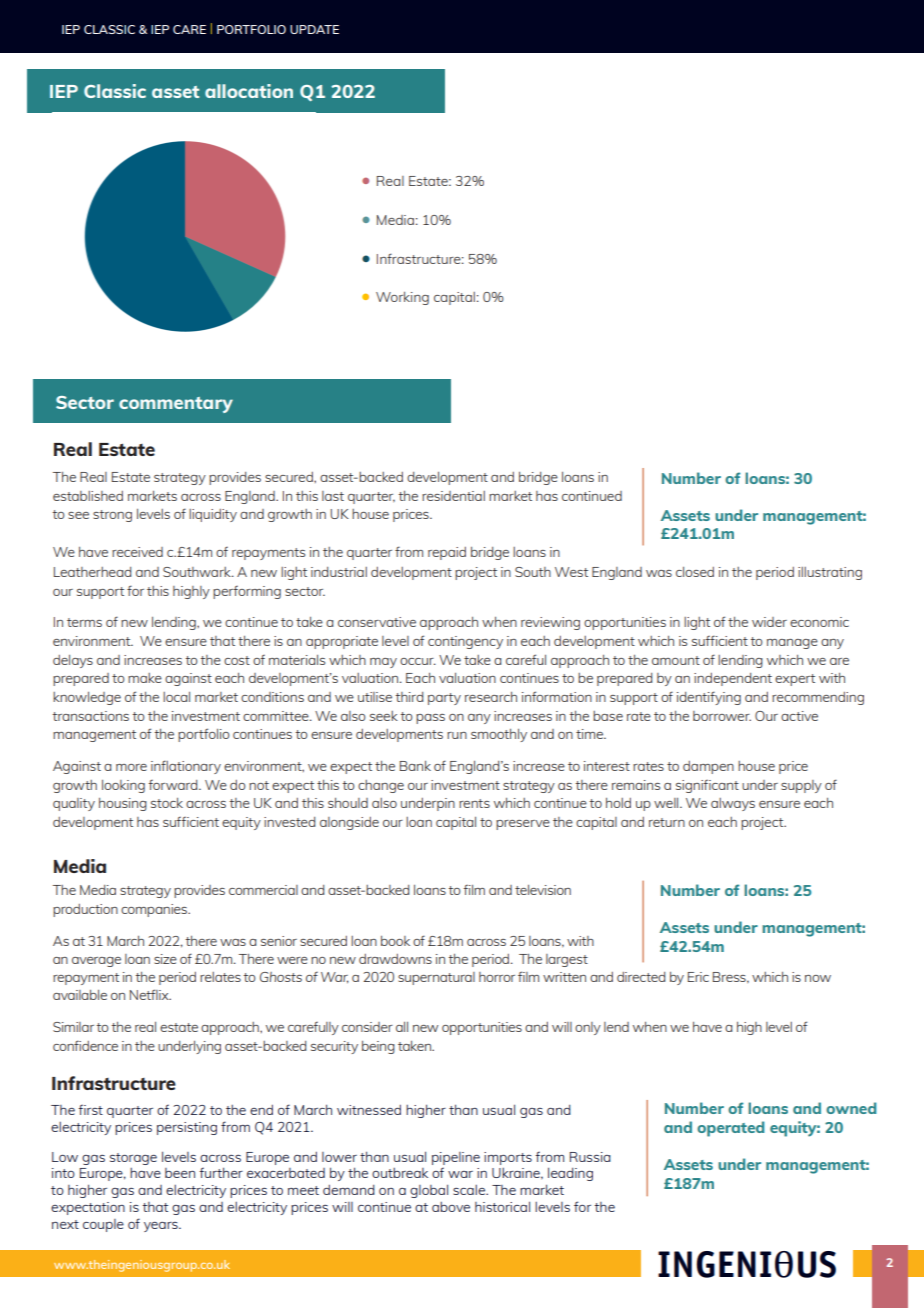 This document has width=924, height=1308. What do you see at coordinates (249, 91) in the document?
I see `allocation` at bounding box center [249, 91].
